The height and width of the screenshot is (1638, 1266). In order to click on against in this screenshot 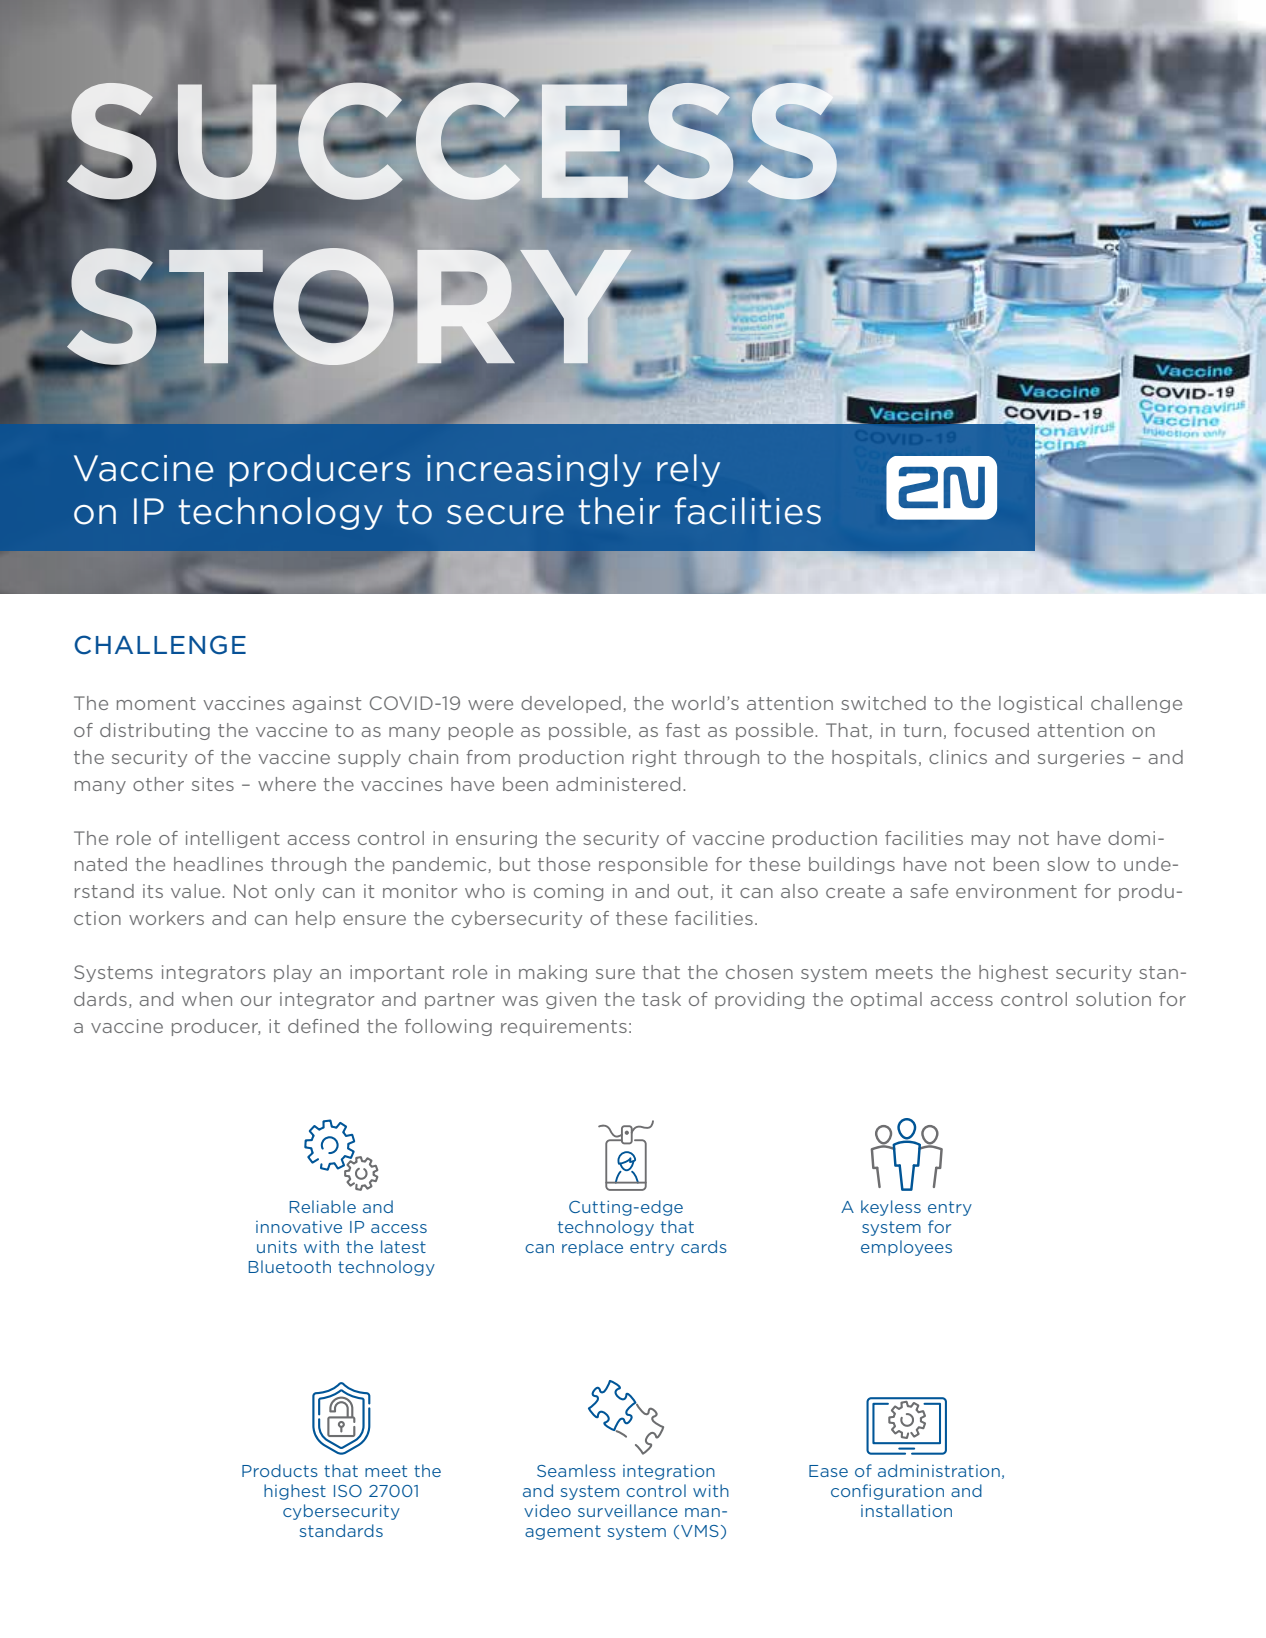, I will do `click(327, 704)`.
